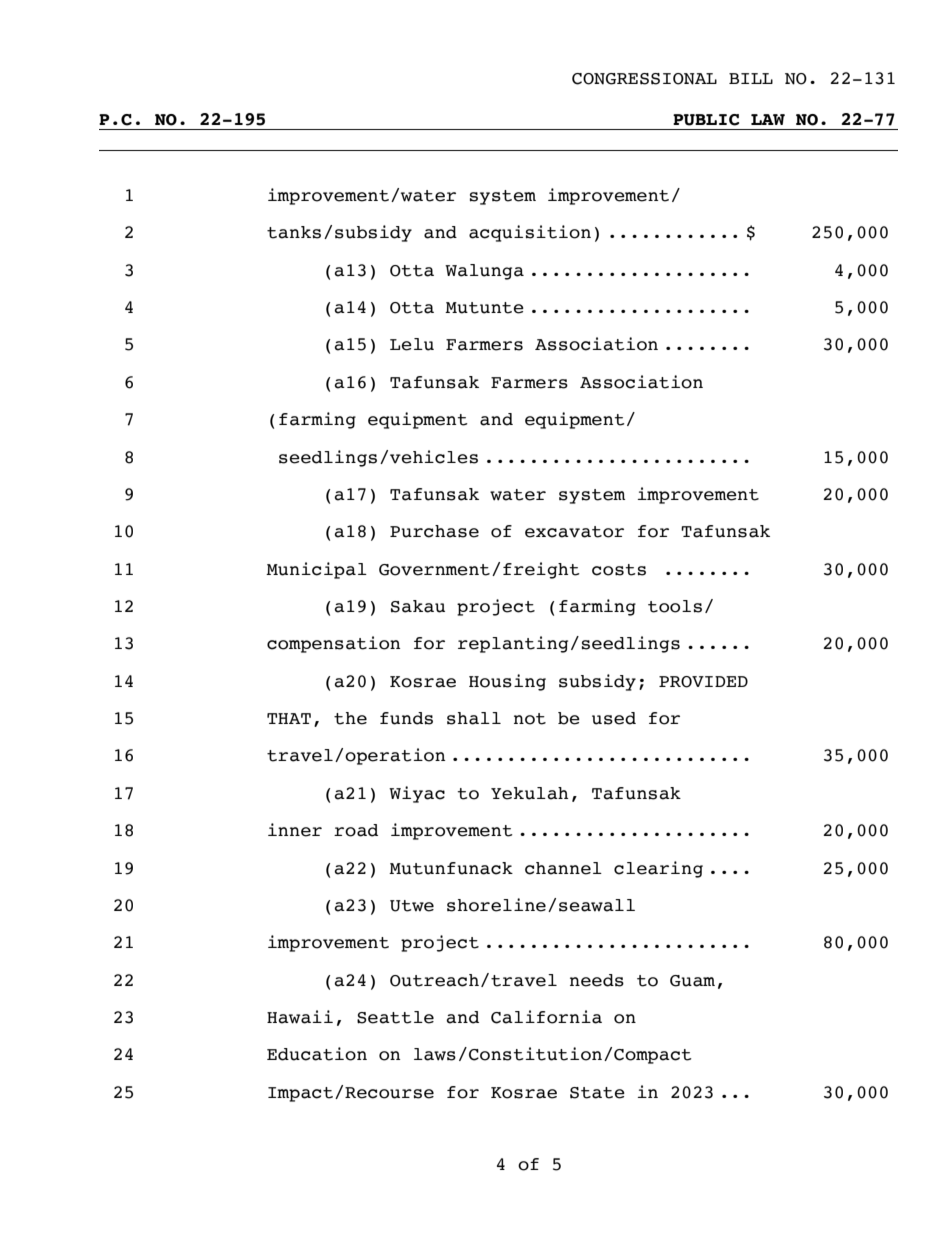  What do you see at coordinates (751, 78) in the screenshot?
I see `BILL` at bounding box center [751, 78].
